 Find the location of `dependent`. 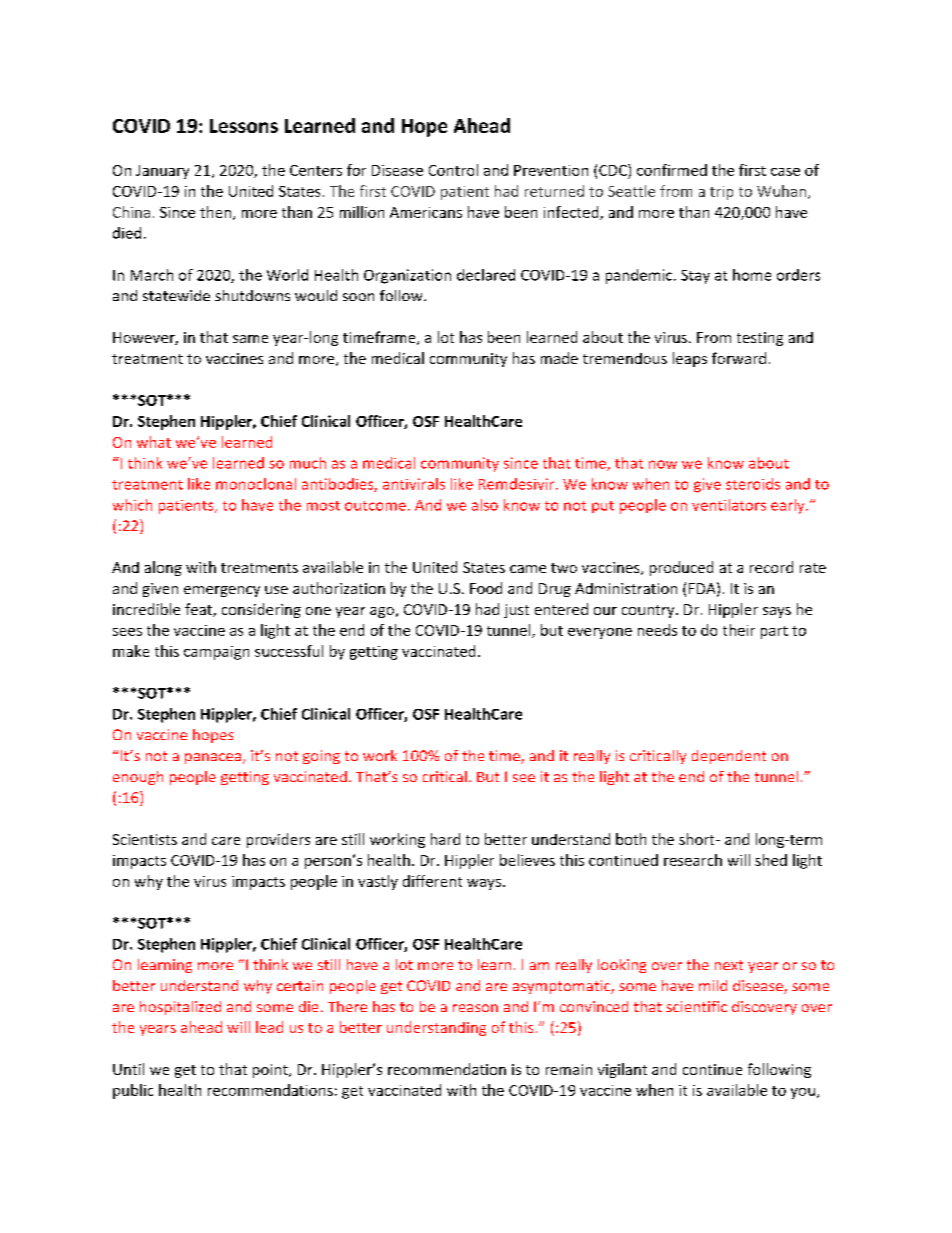

dependent is located at coordinates (729, 757).
